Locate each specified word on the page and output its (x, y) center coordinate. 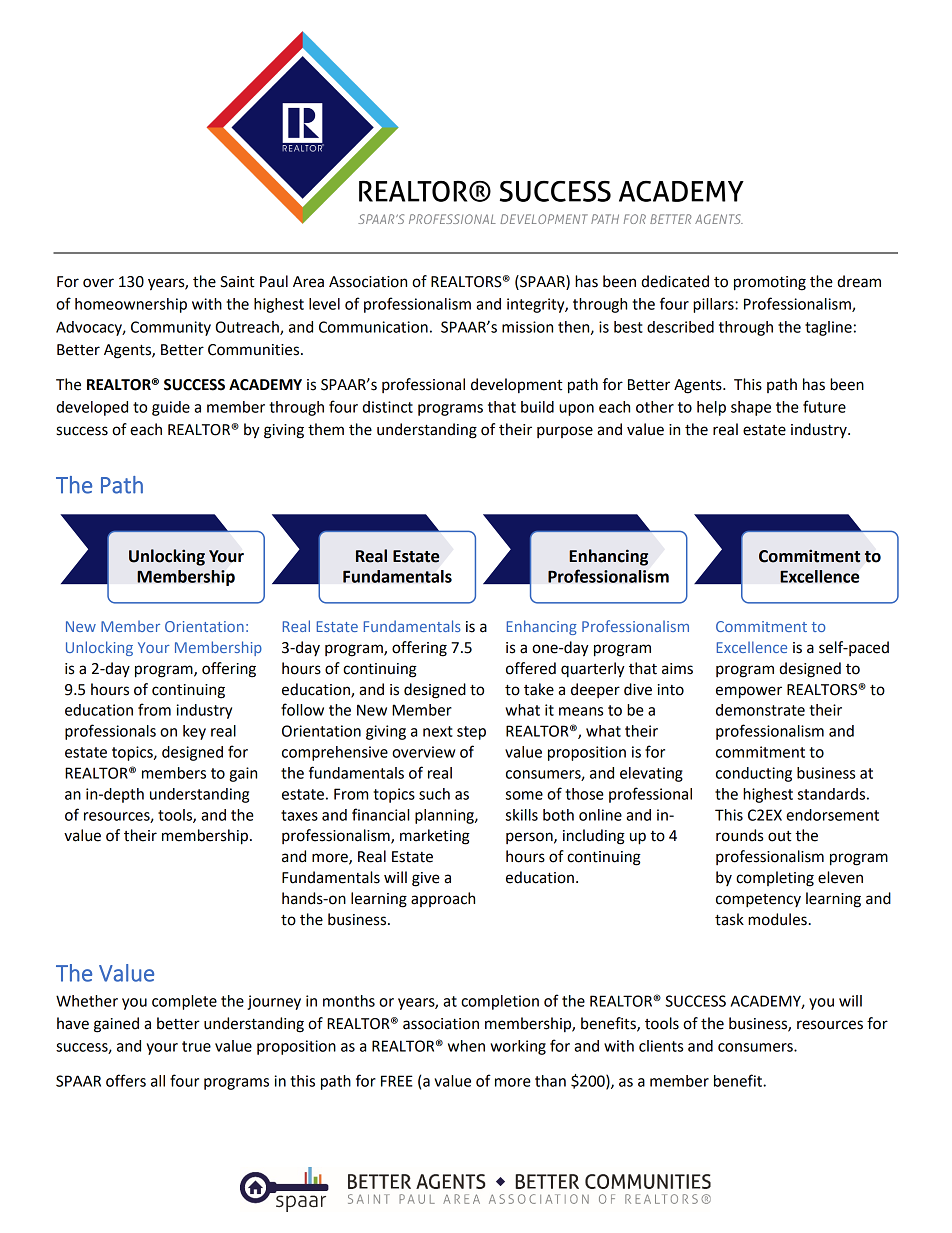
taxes (299, 815)
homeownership (131, 305)
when (466, 1046)
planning (445, 816)
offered (531, 668)
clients (661, 1046)
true (196, 1046)
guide (171, 408)
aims (677, 669)
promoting (770, 283)
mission (527, 327)
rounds (739, 835)
